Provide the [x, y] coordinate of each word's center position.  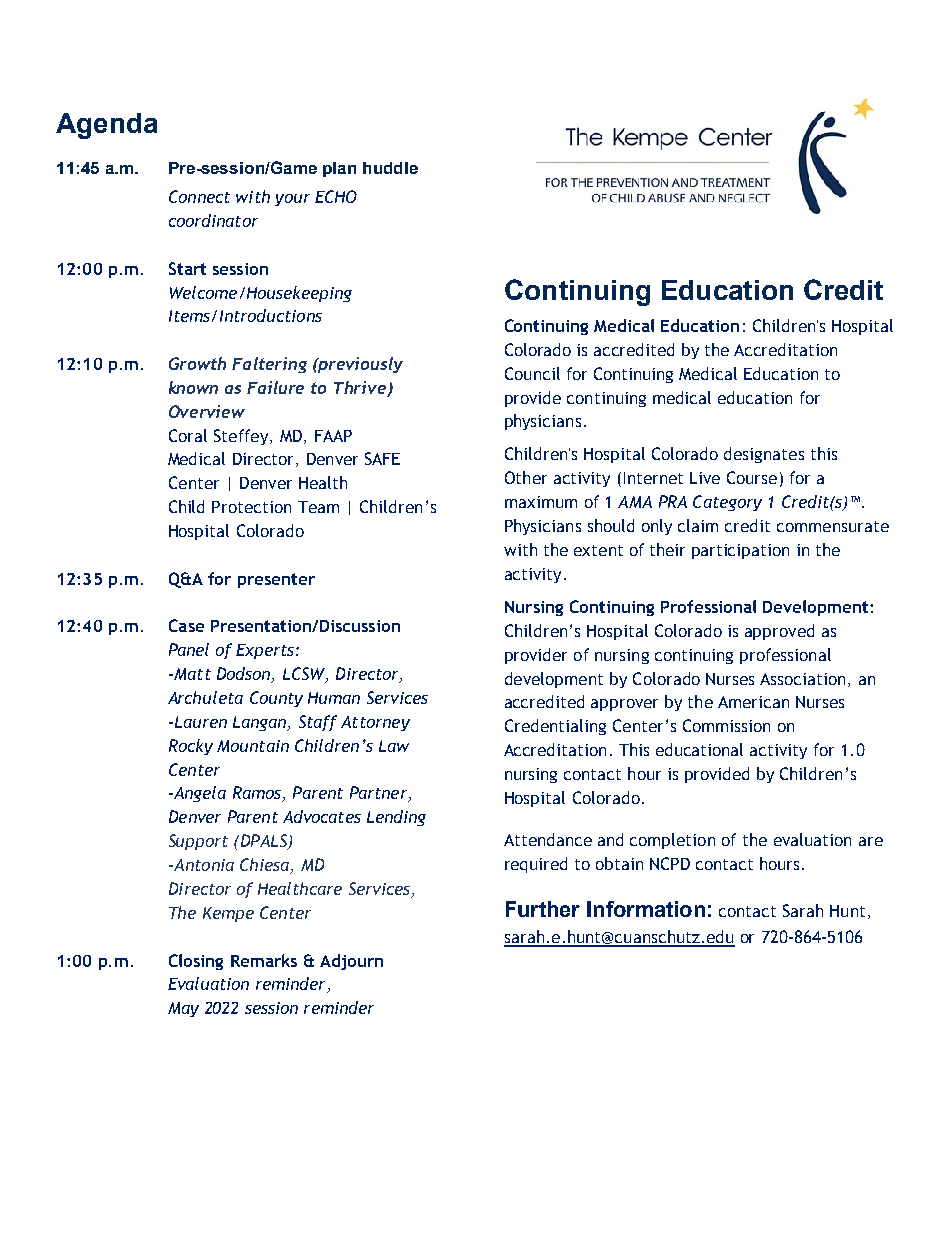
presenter [276, 580]
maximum [541, 502]
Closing [196, 962]
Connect [199, 196]
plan [339, 169]
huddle [390, 168]
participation [740, 551]
